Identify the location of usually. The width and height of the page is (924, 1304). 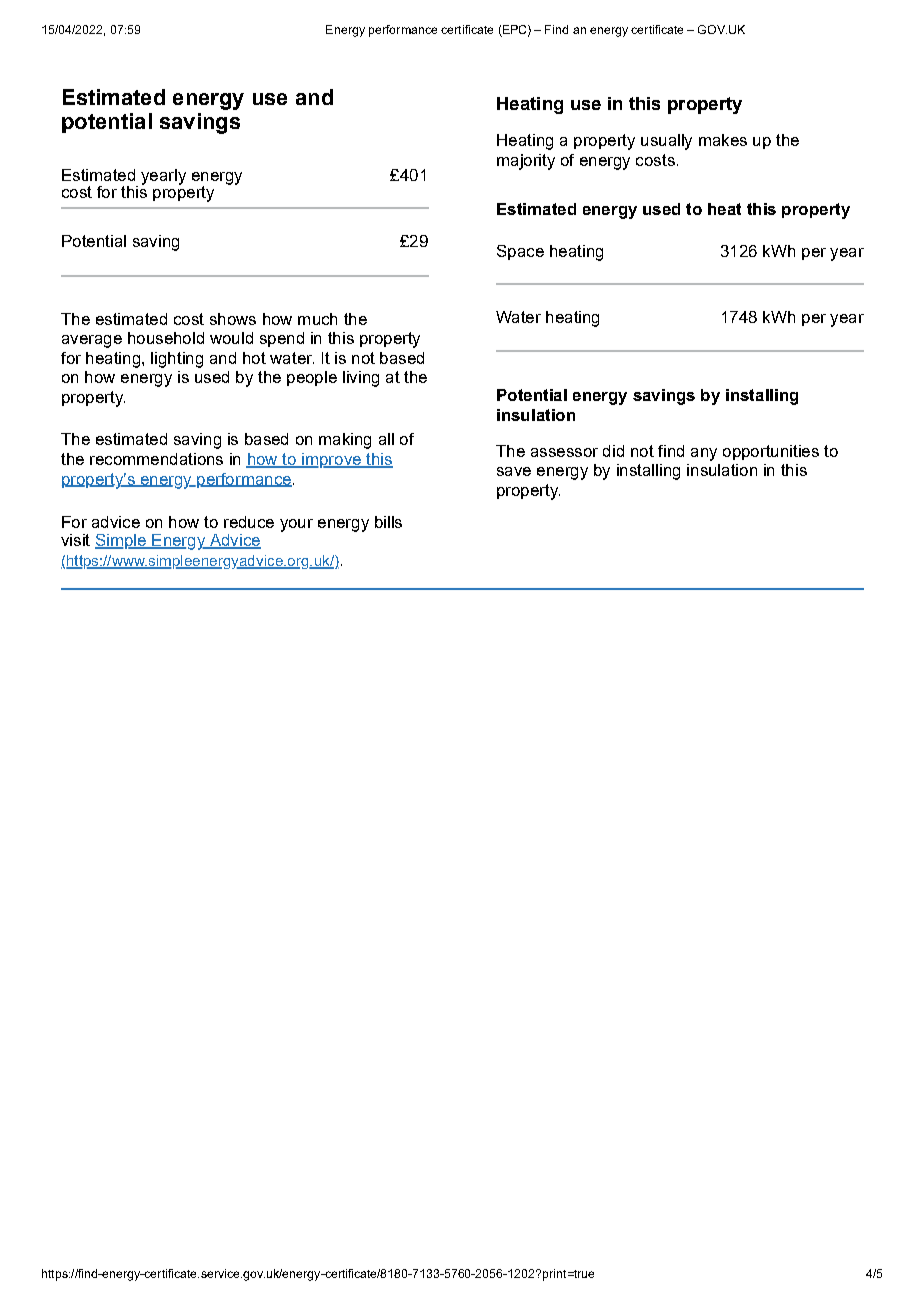
(666, 142).
